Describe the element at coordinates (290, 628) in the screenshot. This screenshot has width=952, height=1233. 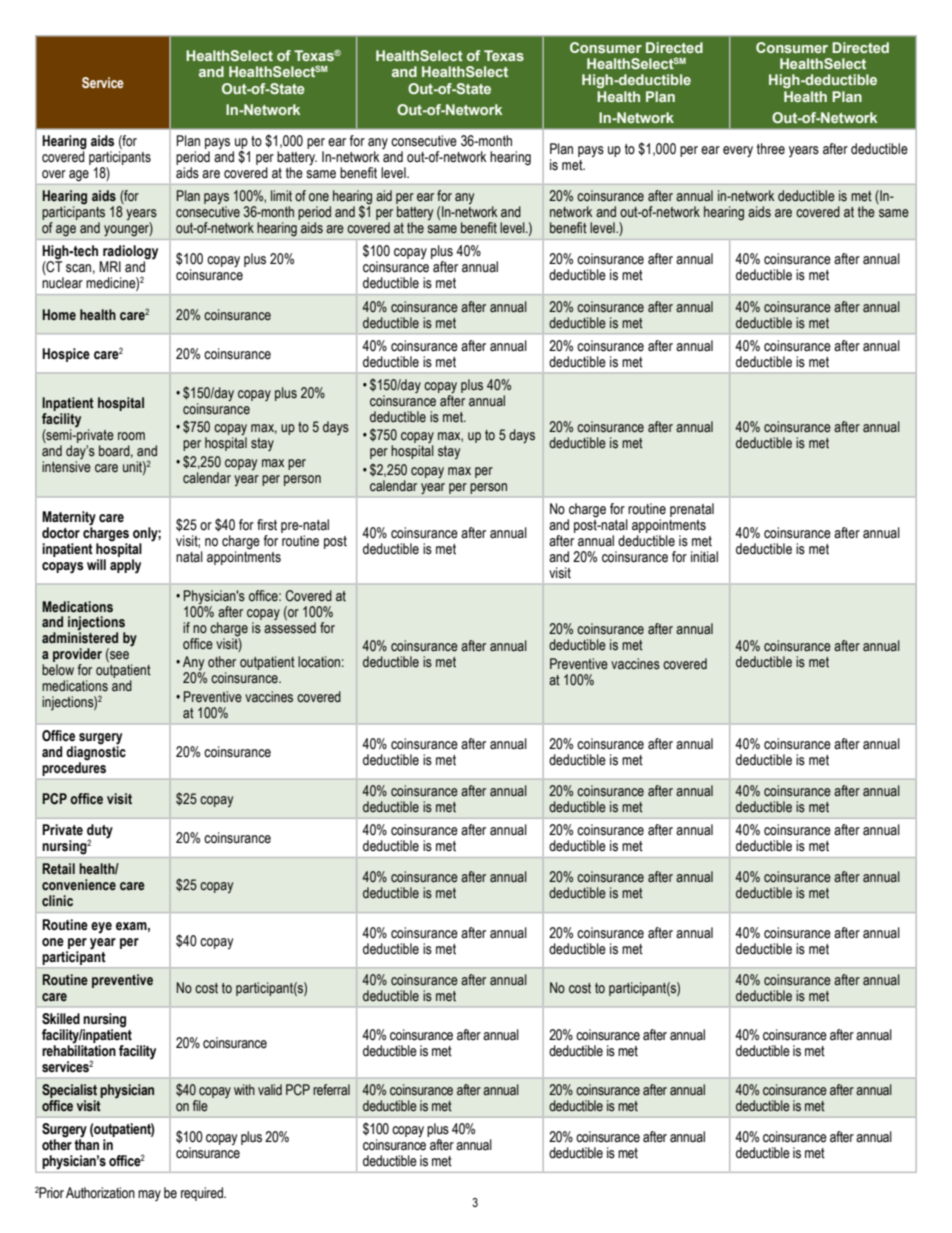
I see `assessed` at that location.
